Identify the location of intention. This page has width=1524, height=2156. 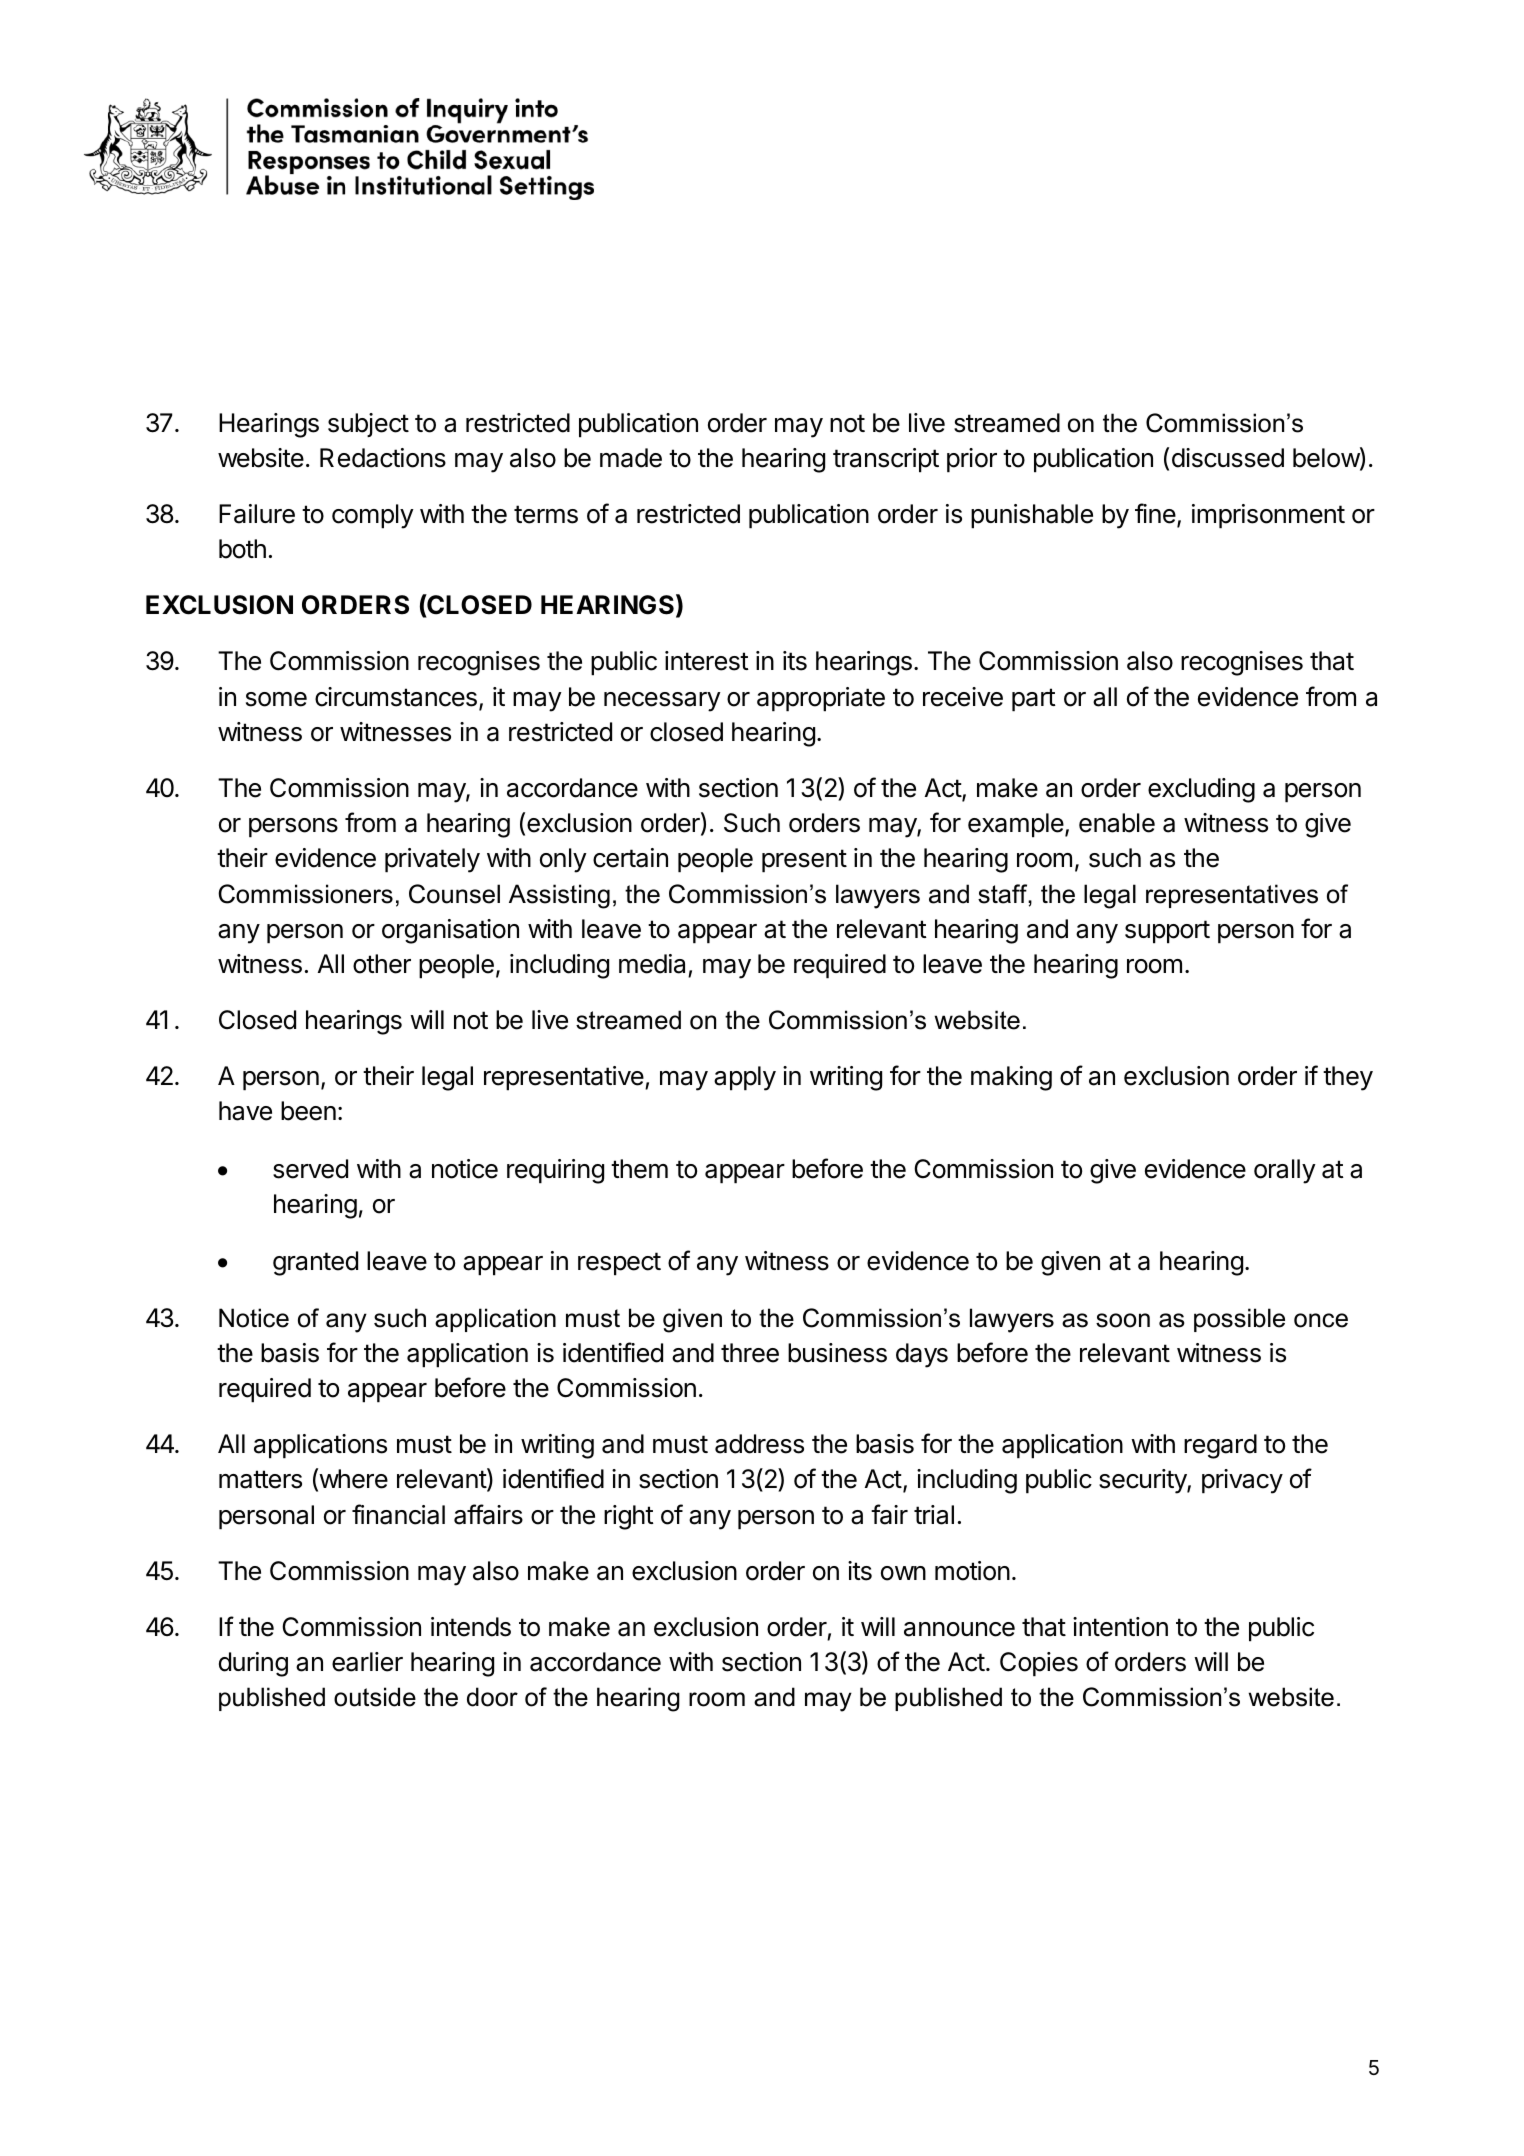
(1120, 1627).
